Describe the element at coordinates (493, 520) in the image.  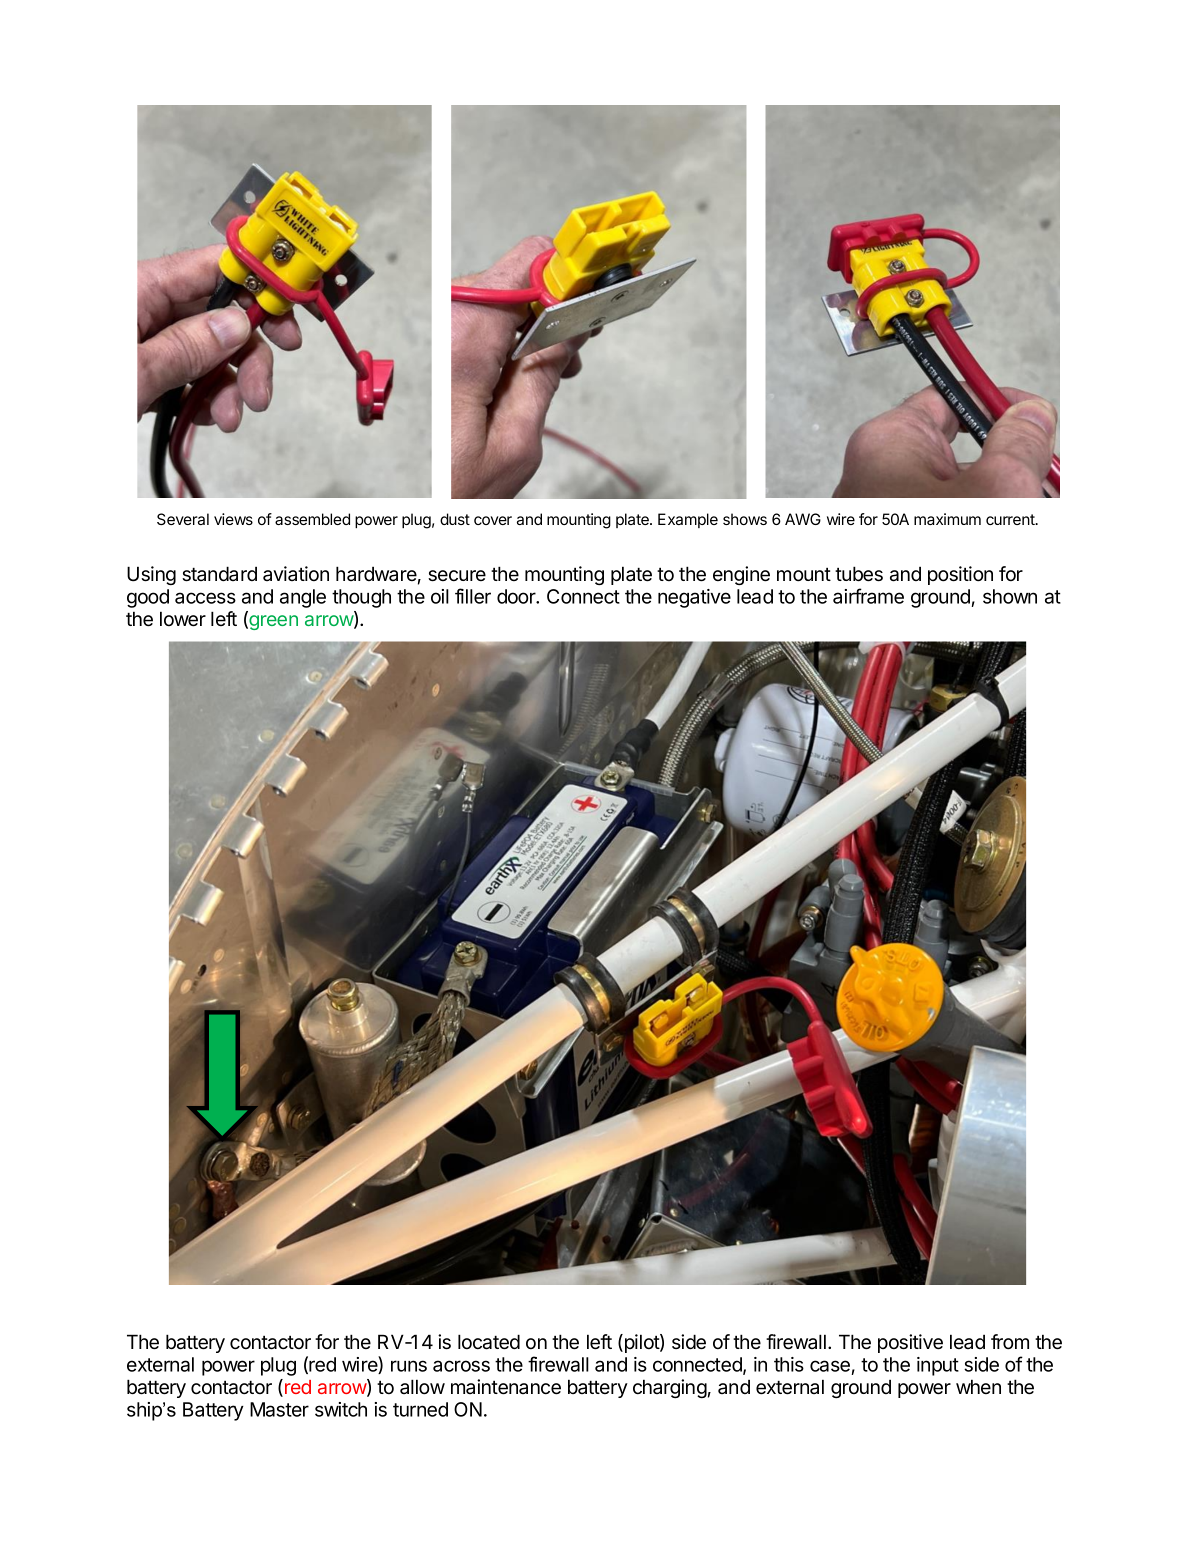
I see `cover` at that location.
